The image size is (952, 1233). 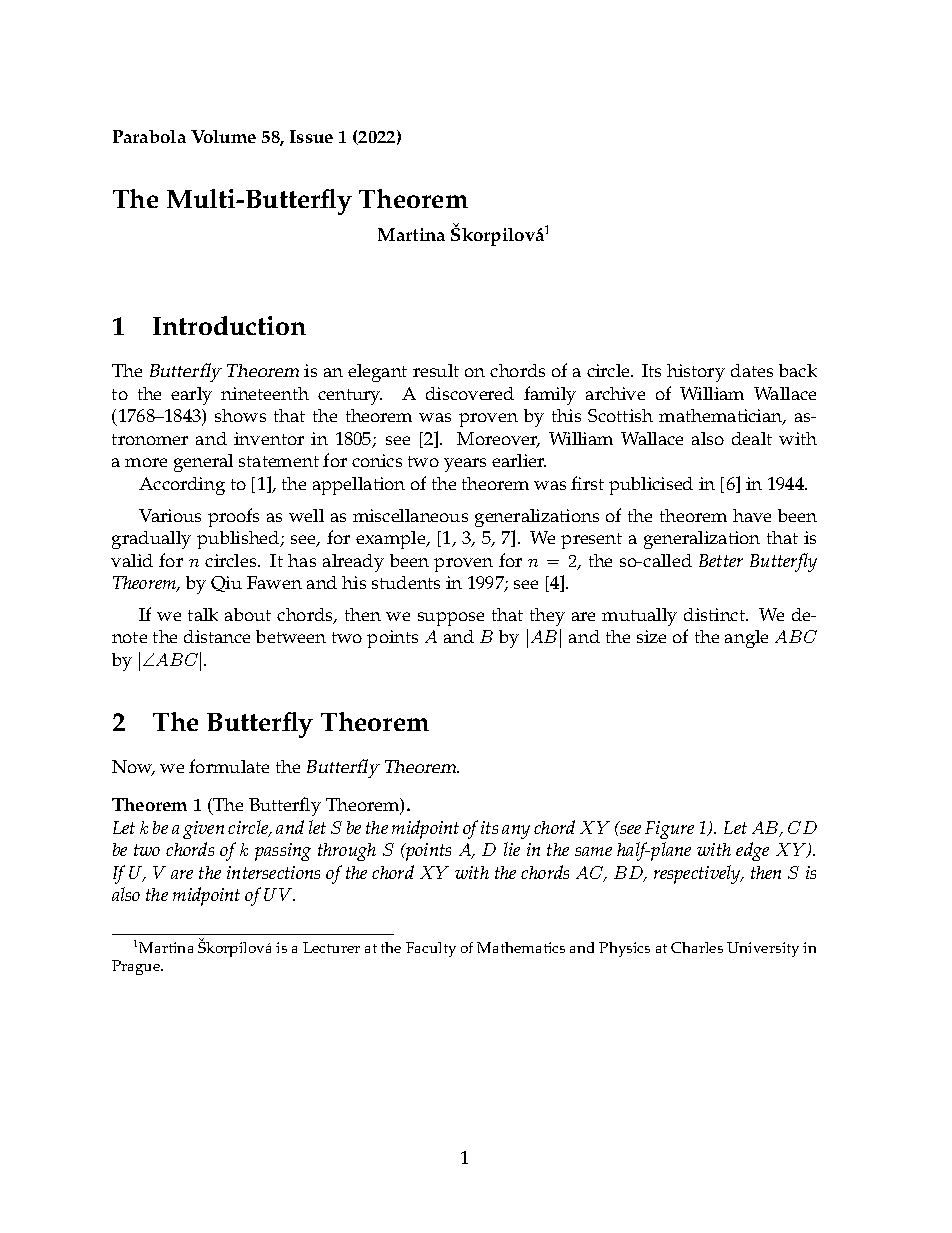 I want to click on dates, so click(x=752, y=370).
